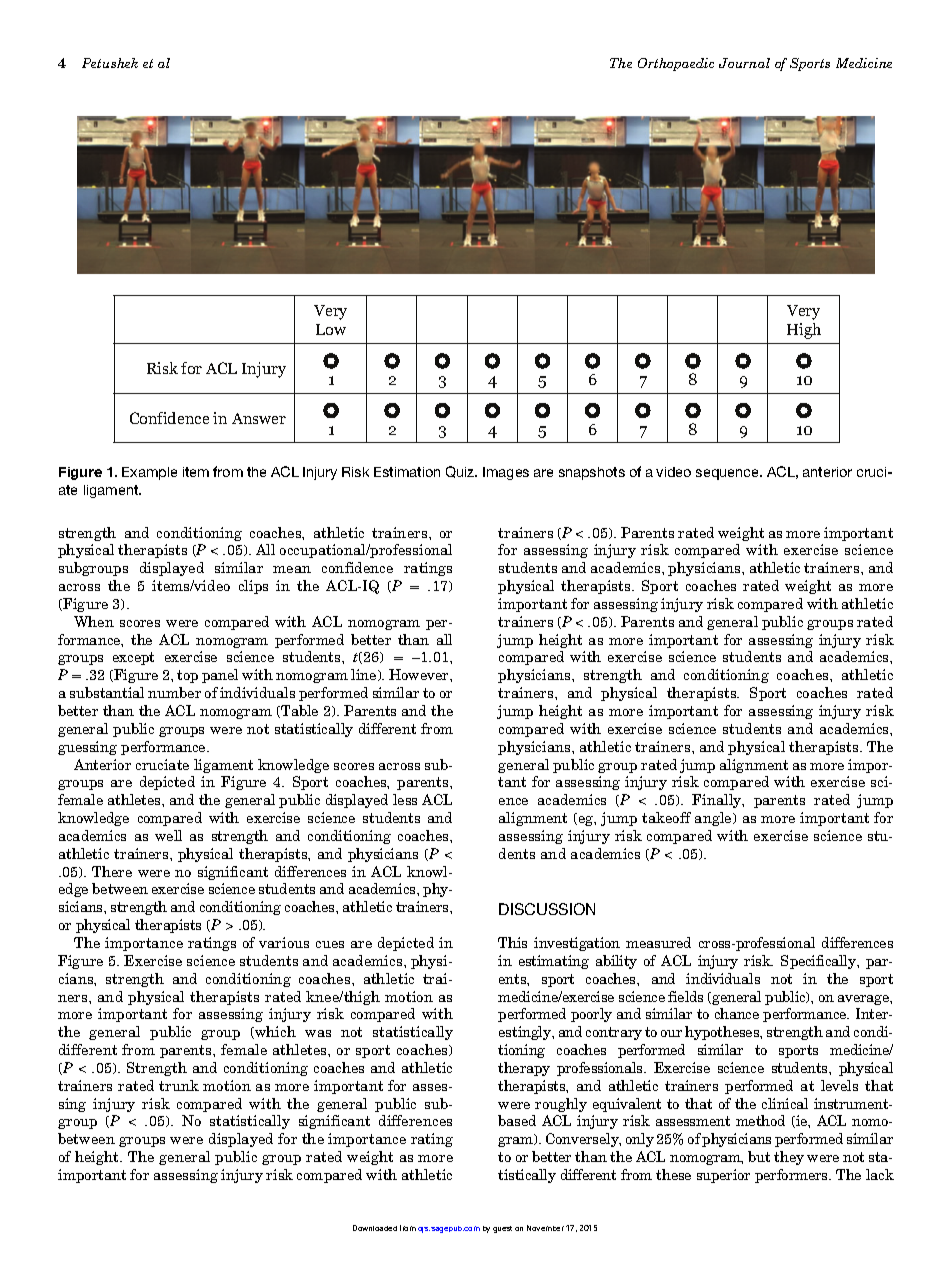  Describe the element at coordinates (676, 64) in the screenshot. I see `Orthopaedic` at that location.
